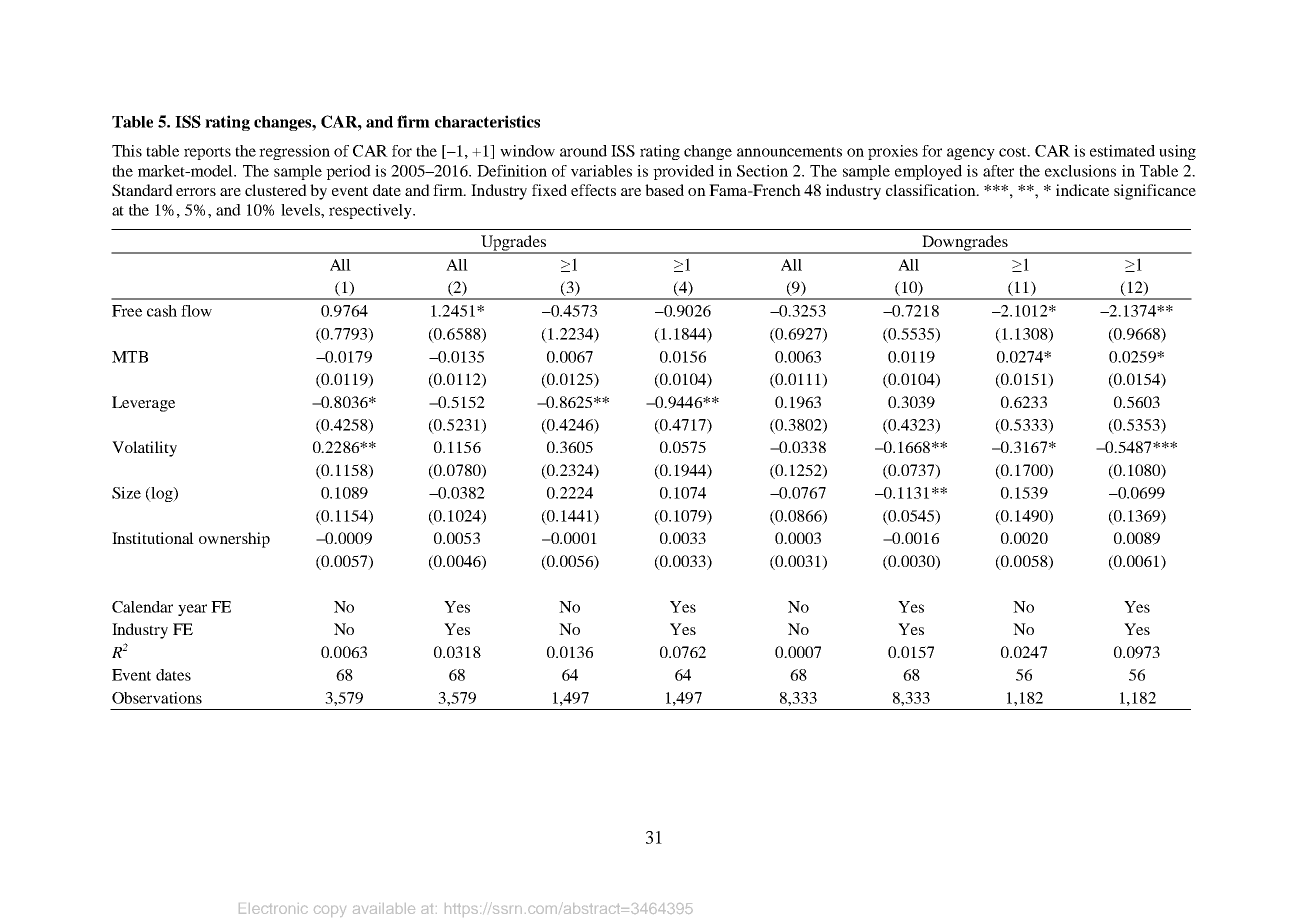 The width and height of the document is (1308, 924). I want to click on indicate, so click(1082, 190).
